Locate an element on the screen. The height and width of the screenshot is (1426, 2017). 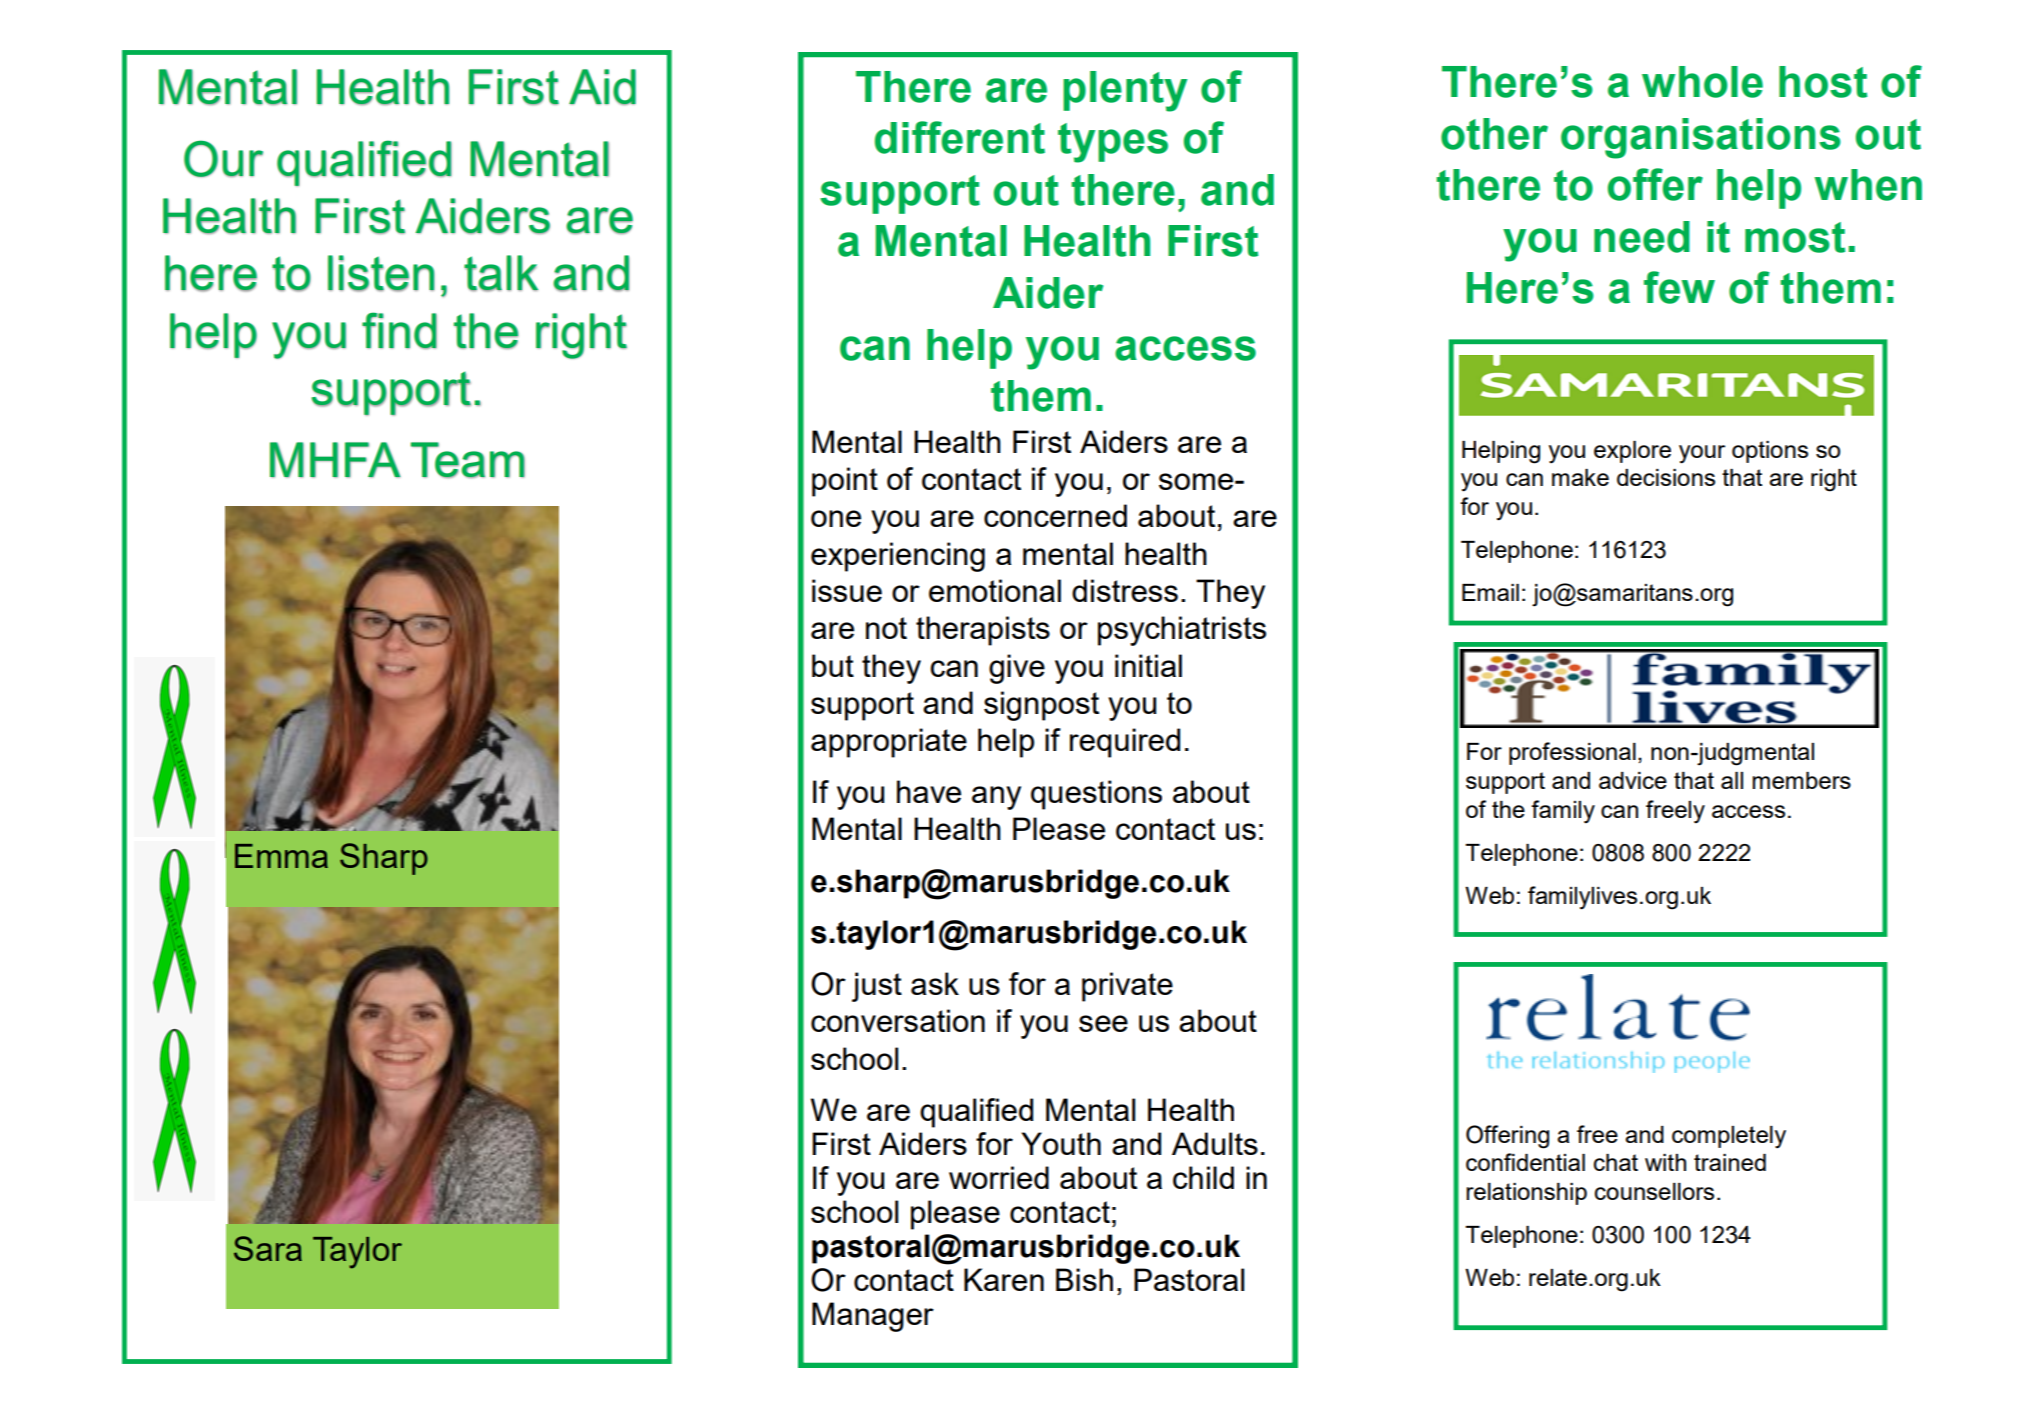
concerned is located at coordinates (1055, 515).
